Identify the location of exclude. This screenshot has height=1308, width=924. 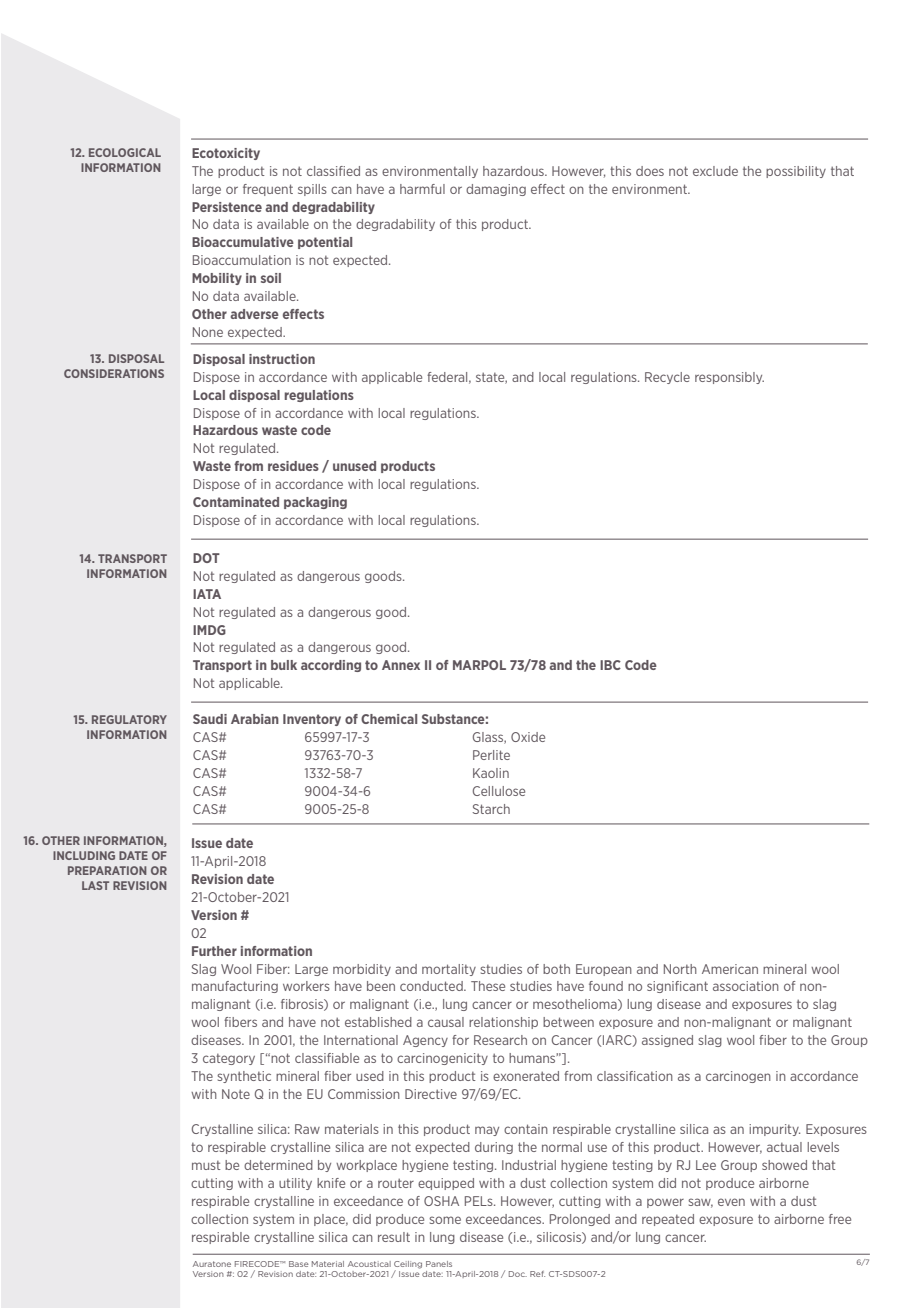
(715, 171).
